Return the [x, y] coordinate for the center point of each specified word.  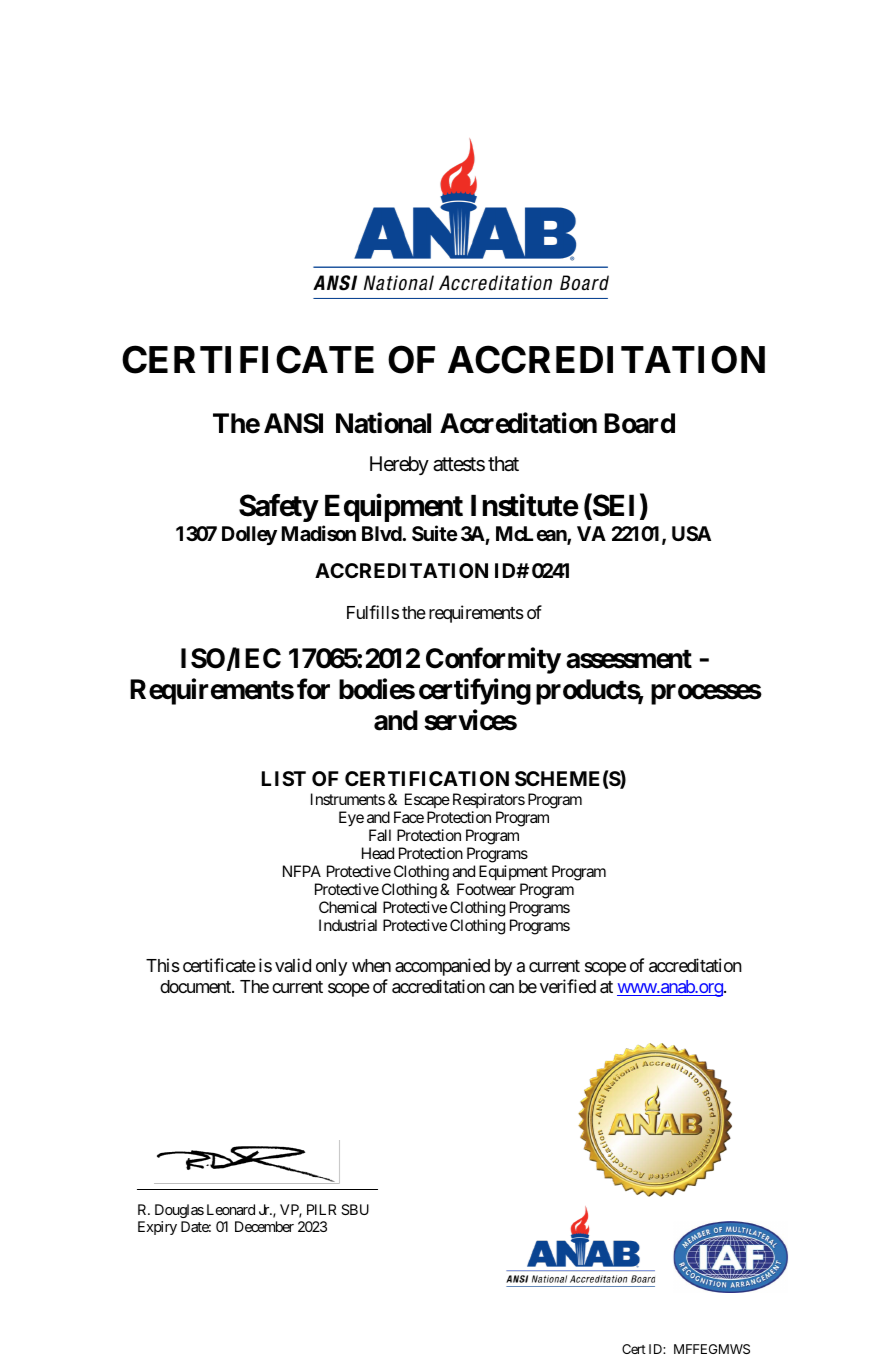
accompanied [442, 967]
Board [639, 423]
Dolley [249, 535]
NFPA [302, 871]
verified [568, 986]
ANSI [293, 423]
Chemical [348, 907]
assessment [629, 659]
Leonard [231, 1209]
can [501, 988]
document [196, 986]
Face [409, 817]
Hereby [399, 465]
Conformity [493, 661]
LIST [284, 778]
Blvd [382, 533]
